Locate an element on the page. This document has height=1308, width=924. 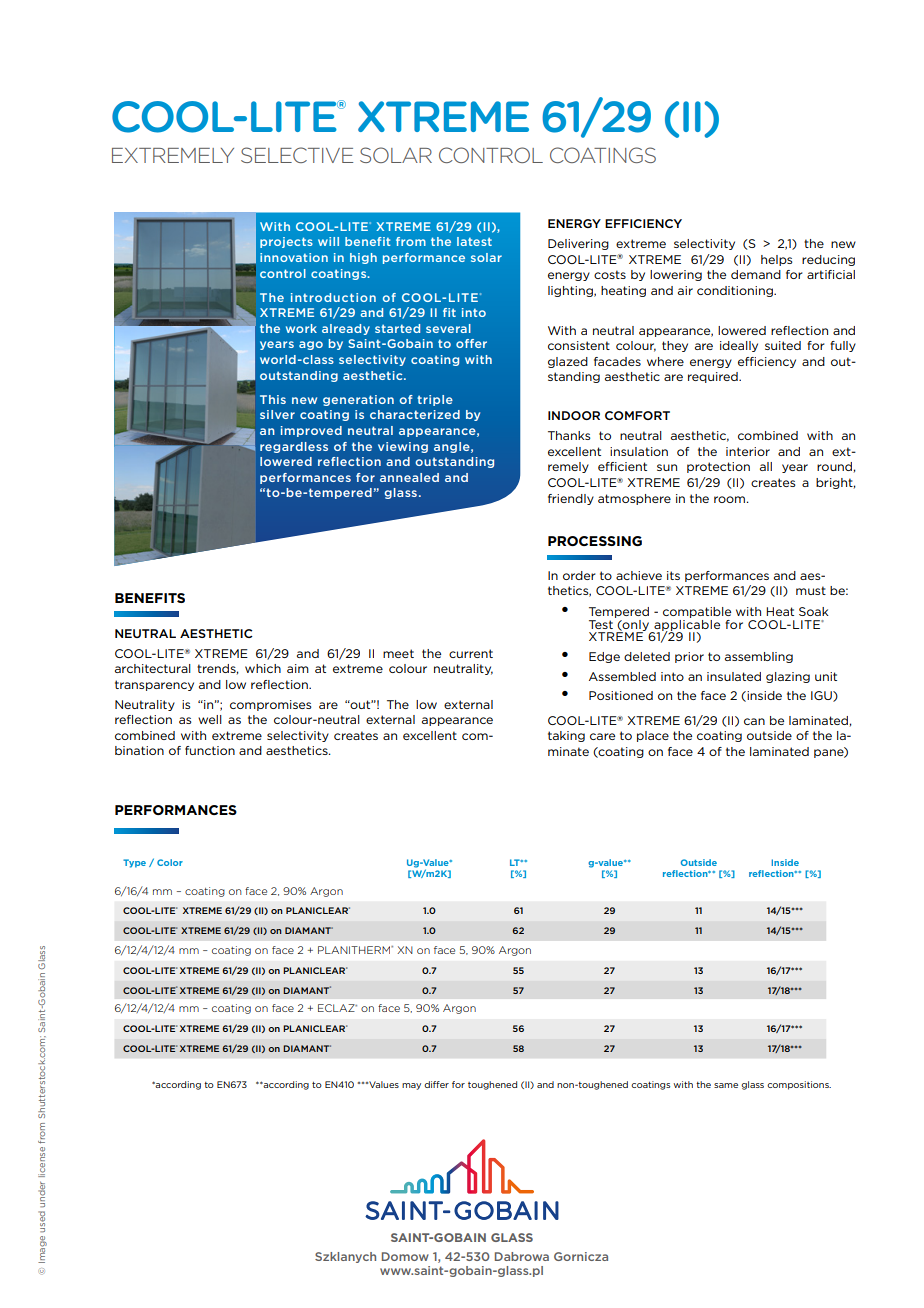
current is located at coordinates (471, 653).
